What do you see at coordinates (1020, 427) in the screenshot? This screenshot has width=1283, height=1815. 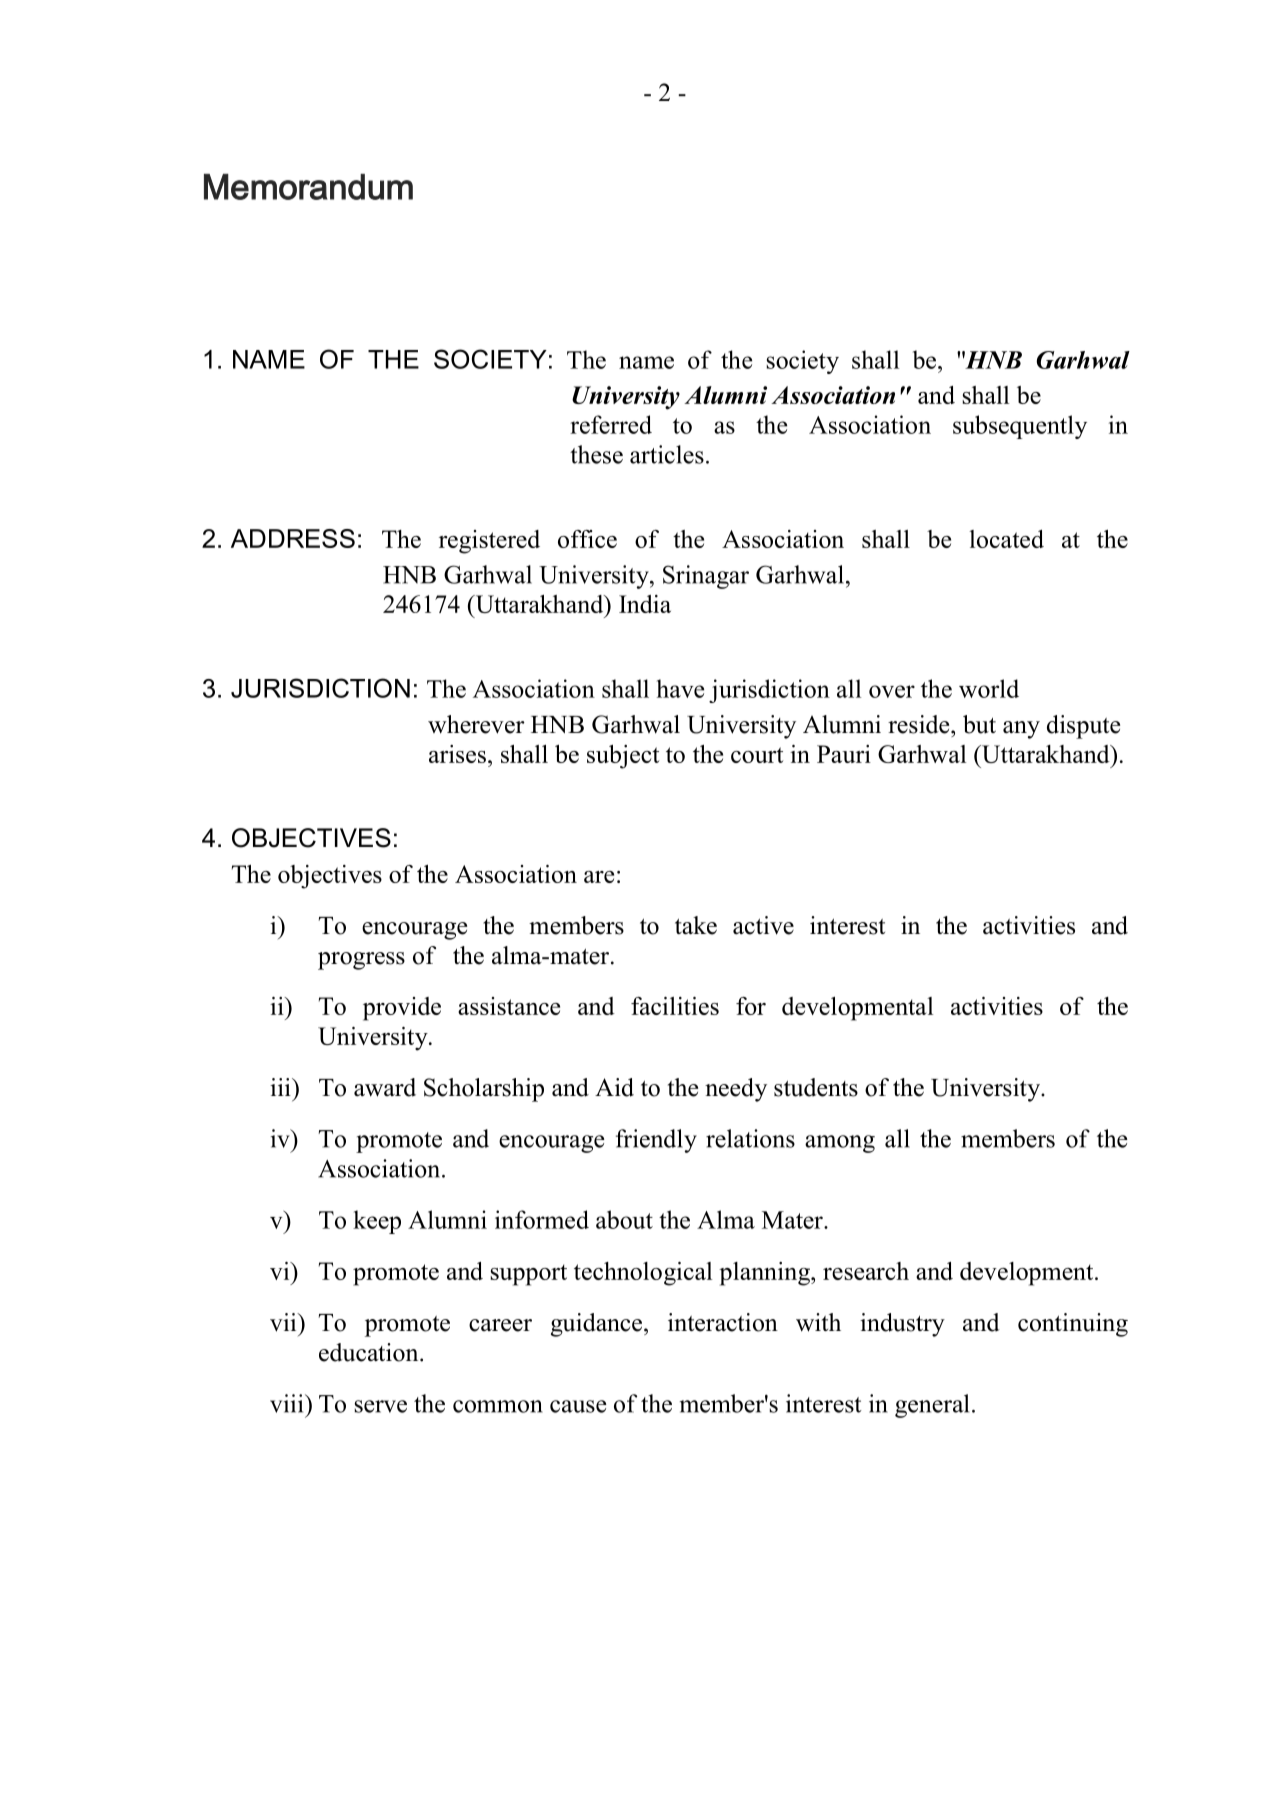 I see `subsequently` at bounding box center [1020, 427].
